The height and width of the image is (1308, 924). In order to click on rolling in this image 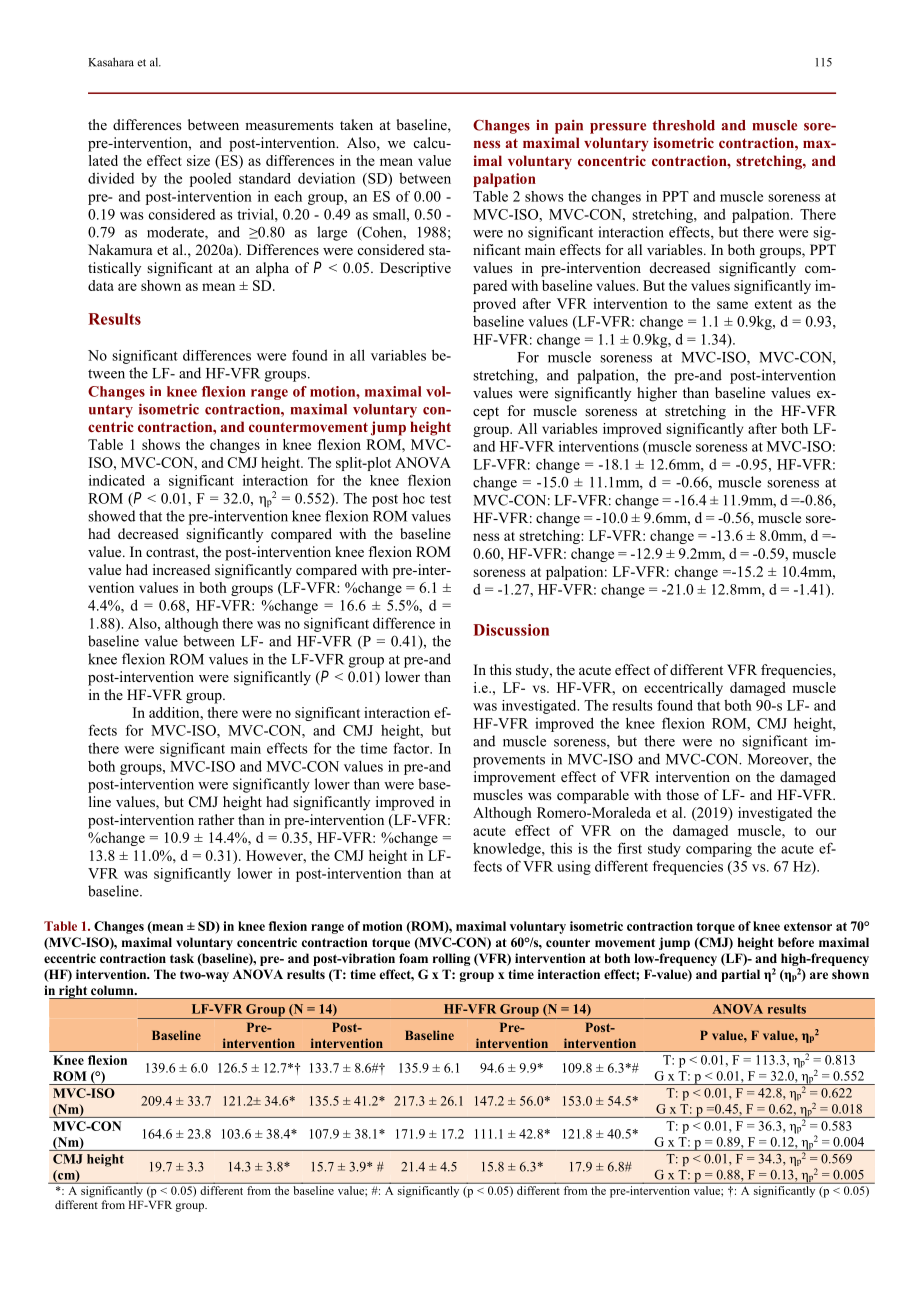, I will do `click(451, 959)`.
